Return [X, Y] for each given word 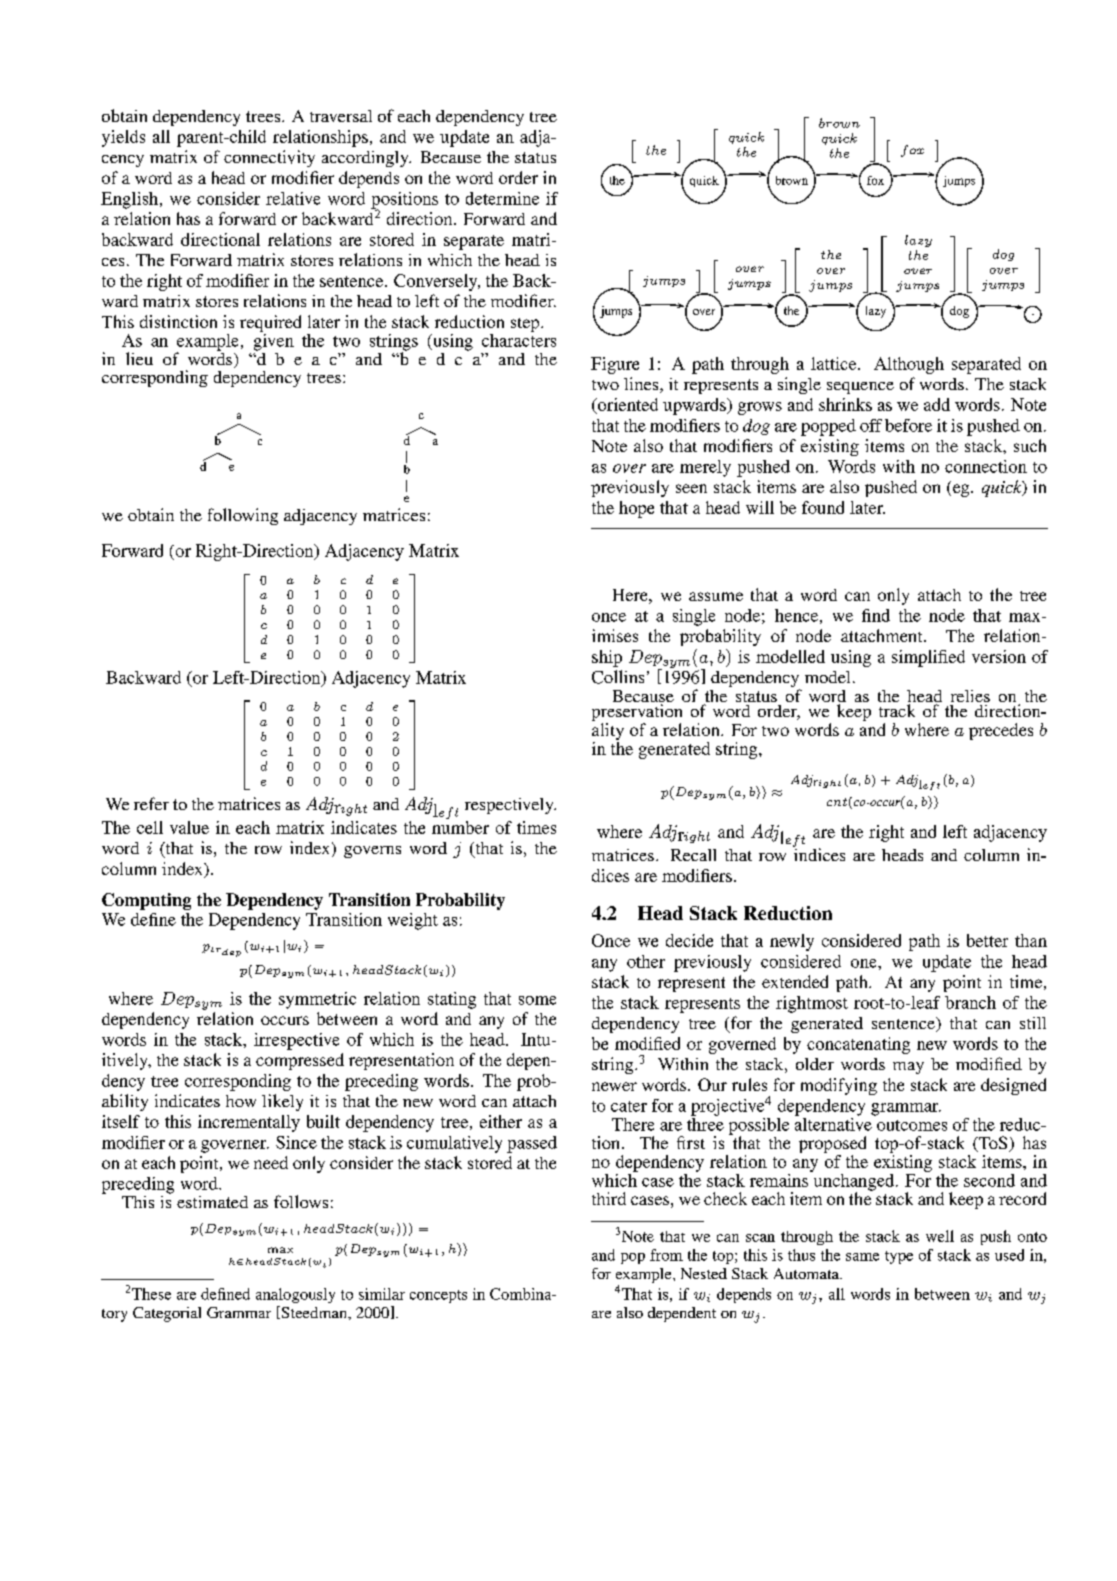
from [666, 1255]
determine [502, 198]
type [899, 1257]
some [537, 1000]
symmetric [317, 1000]
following [243, 516]
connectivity [269, 158]
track [897, 710]
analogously [295, 1295]
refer [151, 803]
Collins [618, 677]
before [908, 425]
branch [970, 1002]
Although [909, 365]
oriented [627, 404]
